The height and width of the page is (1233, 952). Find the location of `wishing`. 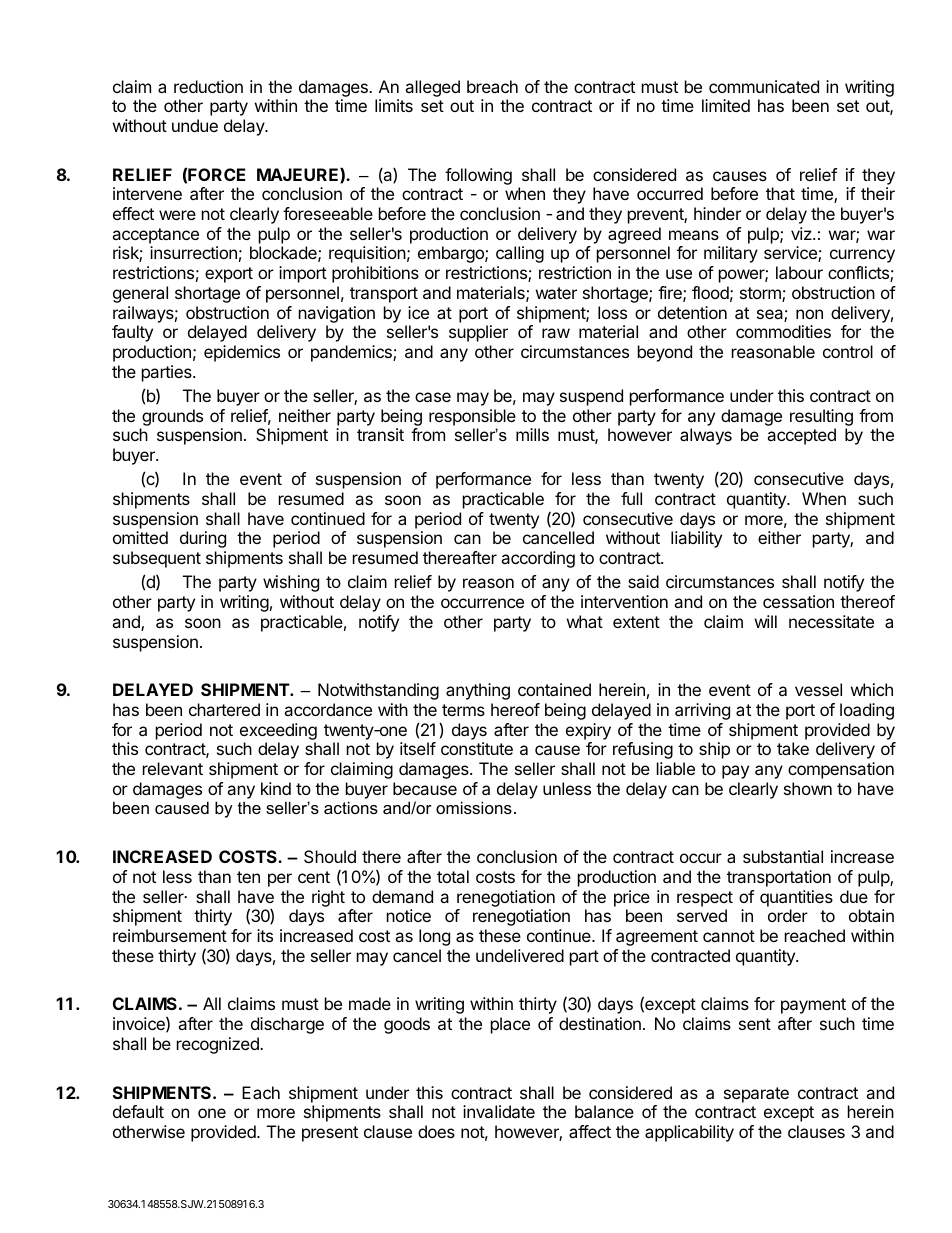

wishing is located at coordinates (291, 583).
